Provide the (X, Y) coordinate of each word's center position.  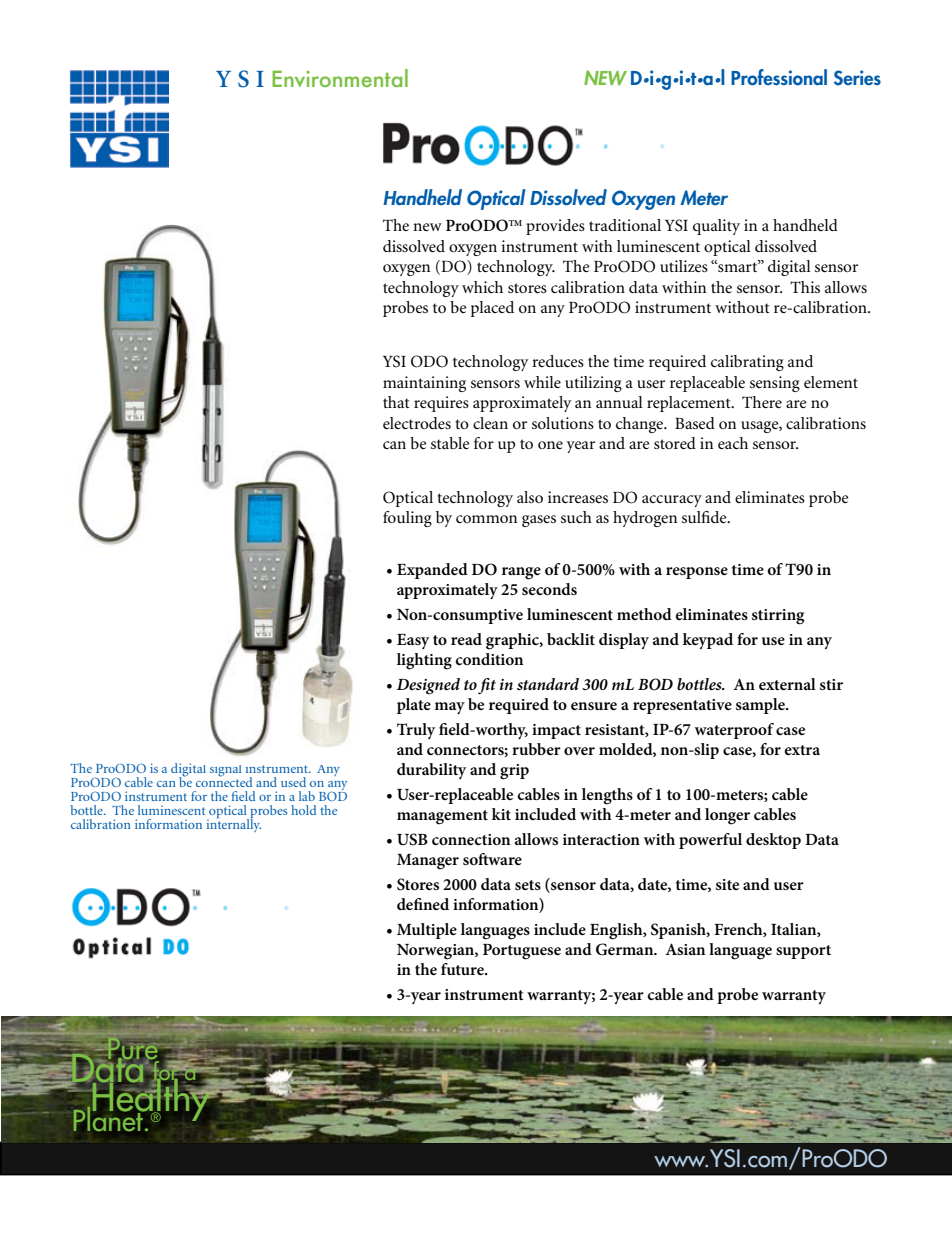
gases (539, 521)
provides (555, 227)
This (805, 287)
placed (492, 309)
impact (556, 731)
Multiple (427, 931)
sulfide (705, 517)
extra (802, 750)
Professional (779, 77)
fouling (407, 519)
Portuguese (522, 952)
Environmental (340, 78)
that (396, 402)
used (293, 782)
